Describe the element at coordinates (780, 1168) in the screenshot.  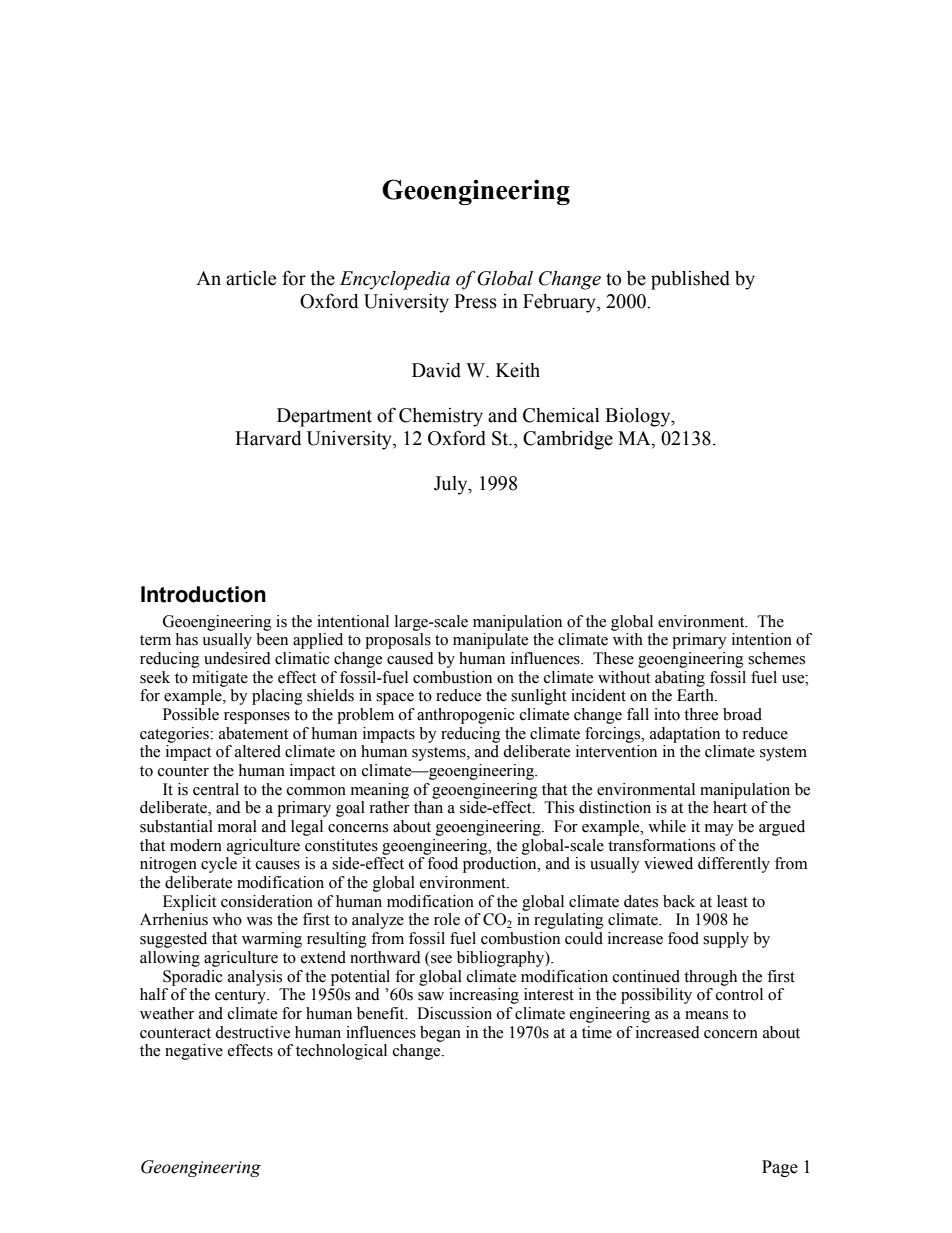
I see `Page` at that location.
